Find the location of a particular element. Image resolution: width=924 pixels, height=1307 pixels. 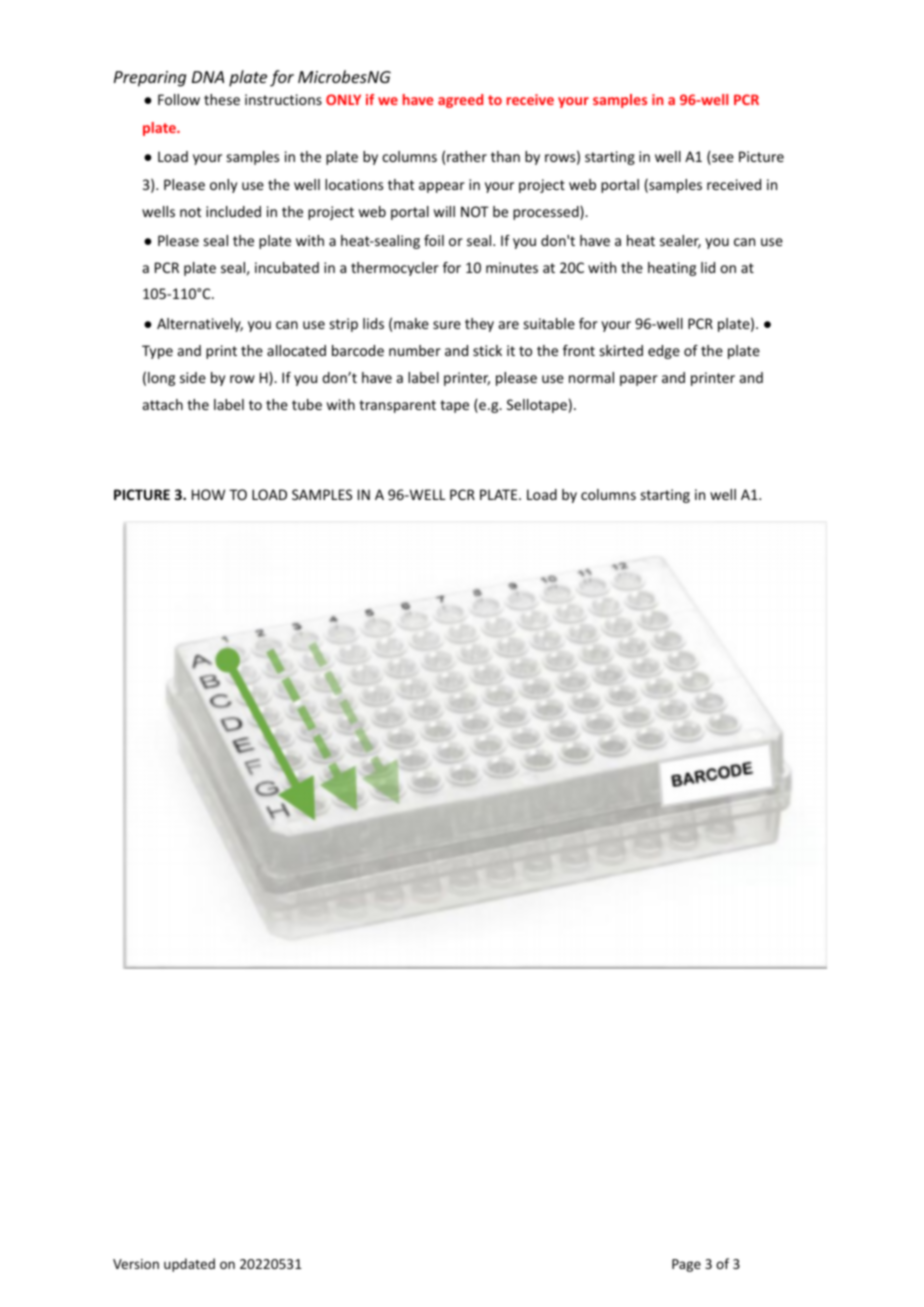

transparent is located at coordinates (397, 406).
